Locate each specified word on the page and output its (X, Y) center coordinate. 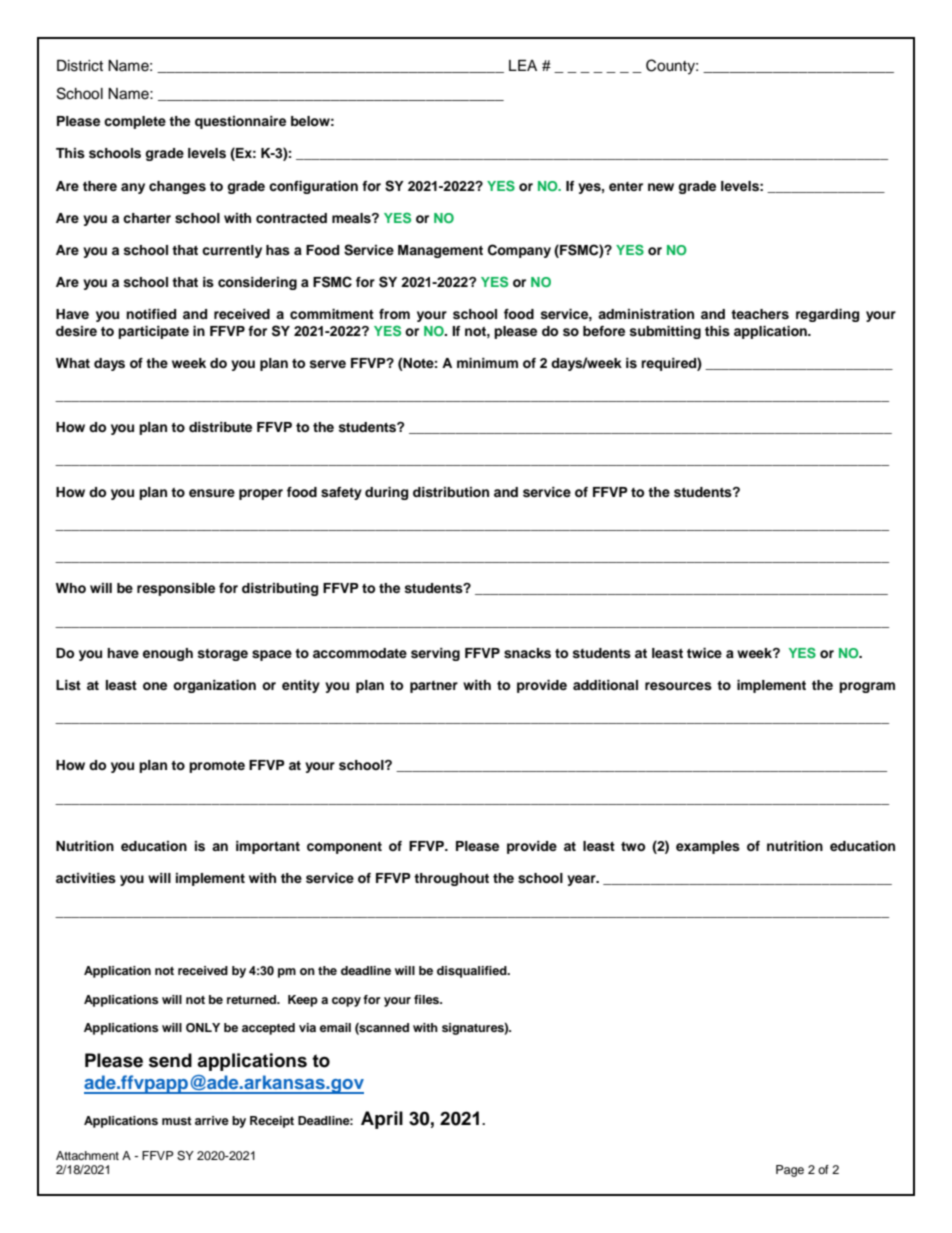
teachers (760, 314)
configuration (313, 187)
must (177, 1121)
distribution (451, 492)
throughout (451, 879)
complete (135, 122)
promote (217, 767)
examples (708, 847)
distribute (220, 427)
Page (790, 1171)
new (661, 187)
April (382, 1120)
